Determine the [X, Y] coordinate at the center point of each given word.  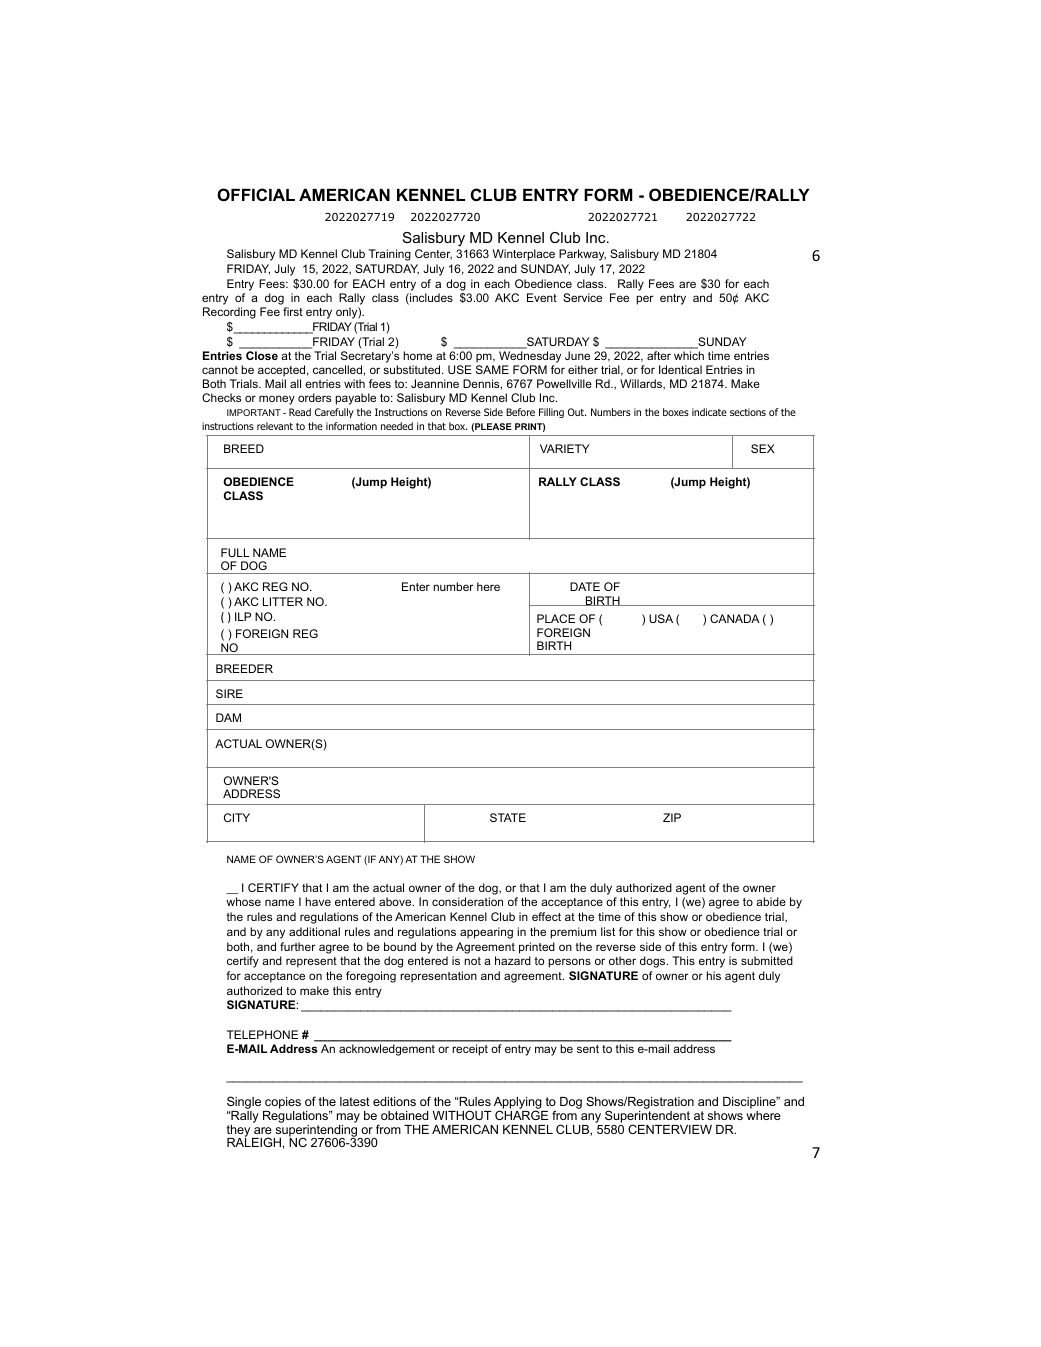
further [298, 946]
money [277, 400]
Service [582, 297]
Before [520, 412]
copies [282, 1104]
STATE [508, 817]
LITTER [283, 601]
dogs [654, 962]
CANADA [735, 618]
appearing [486, 933]
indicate [709, 412]
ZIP [672, 817]
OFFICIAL [256, 194]
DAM [228, 717]
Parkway [582, 255]
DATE [585, 586]
